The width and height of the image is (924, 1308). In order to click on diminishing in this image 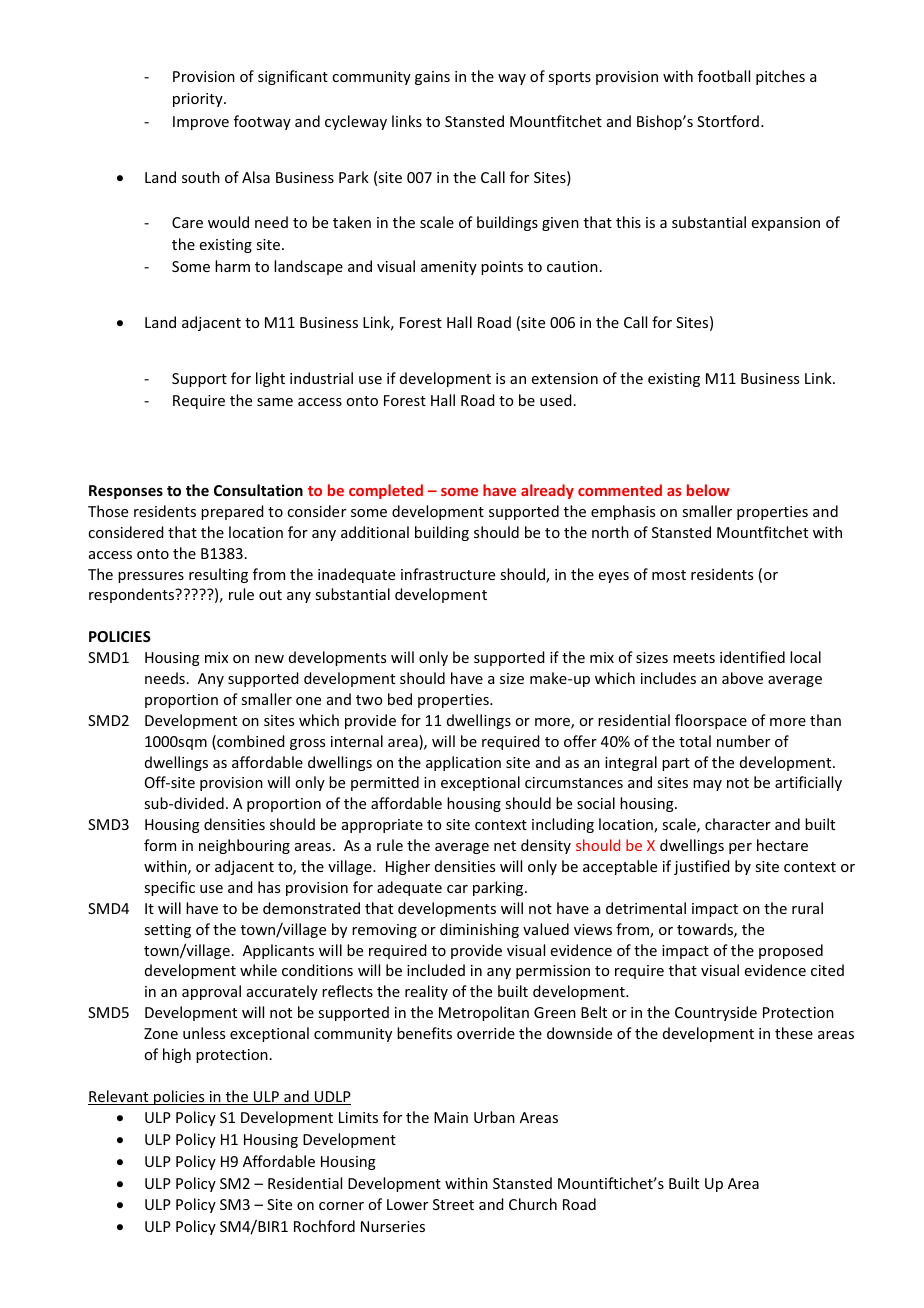, I will do `click(479, 930)`.
